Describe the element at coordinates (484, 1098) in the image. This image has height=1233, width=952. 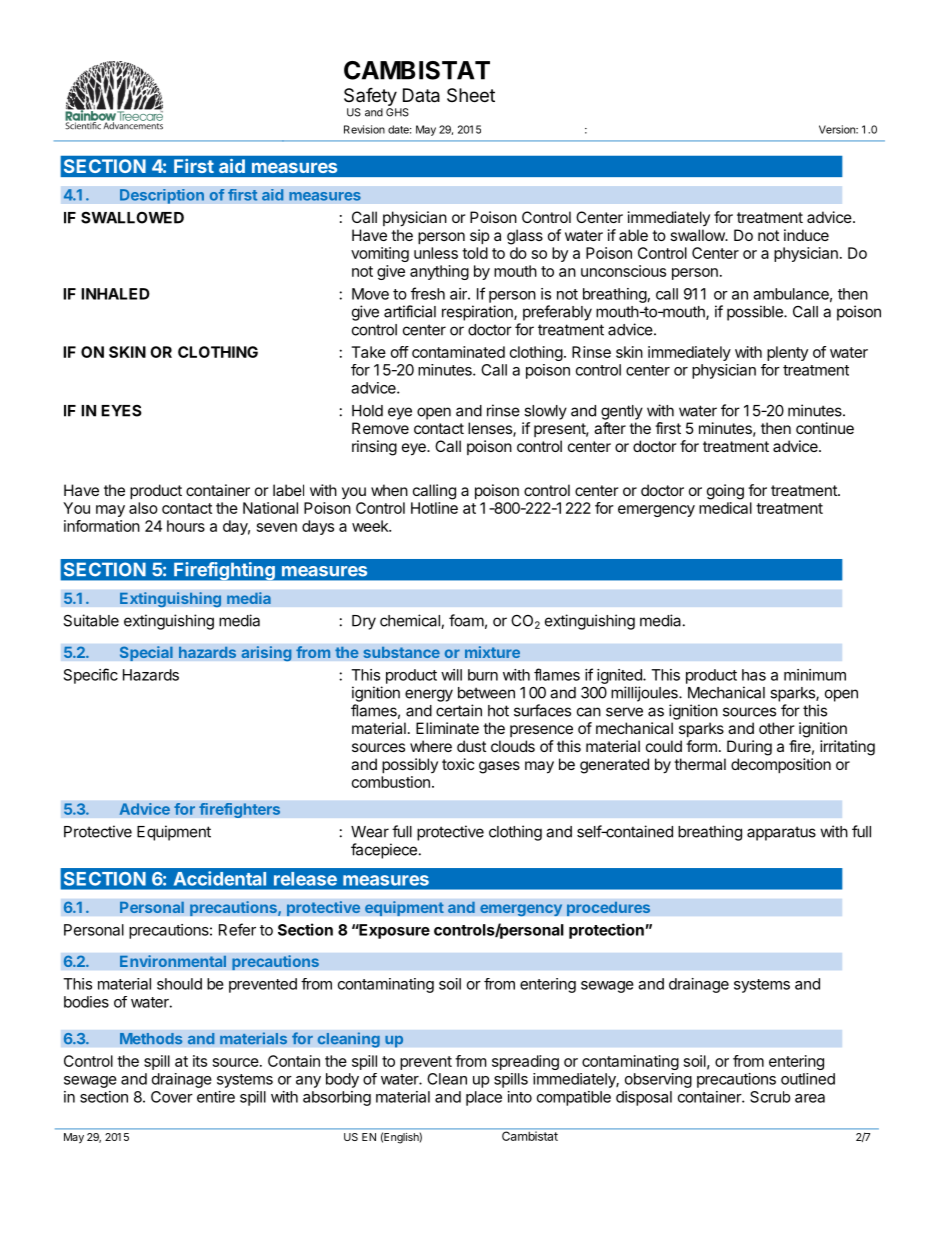
I see `place` at that location.
